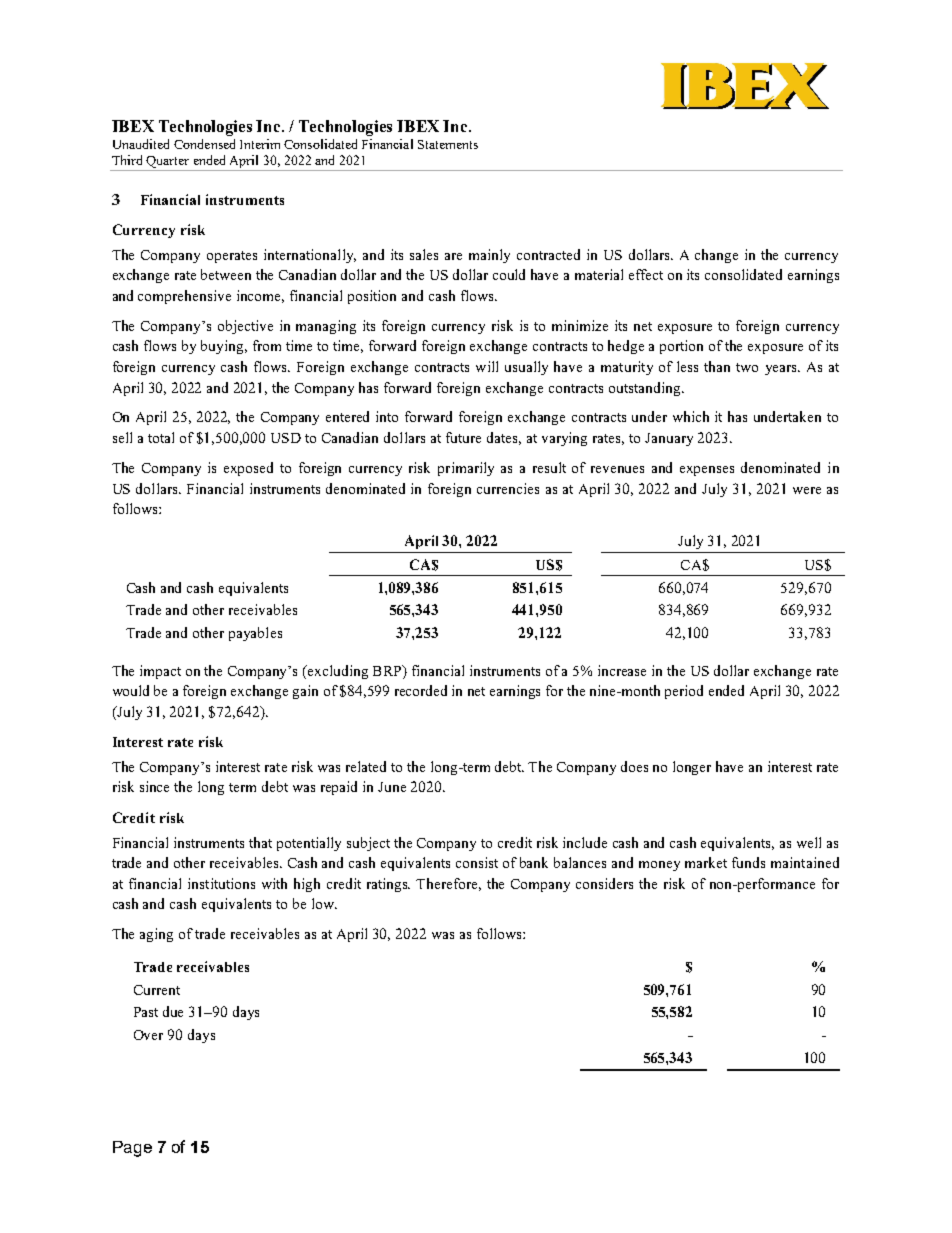  What do you see at coordinates (717, 366) in the document?
I see `than` at bounding box center [717, 366].
